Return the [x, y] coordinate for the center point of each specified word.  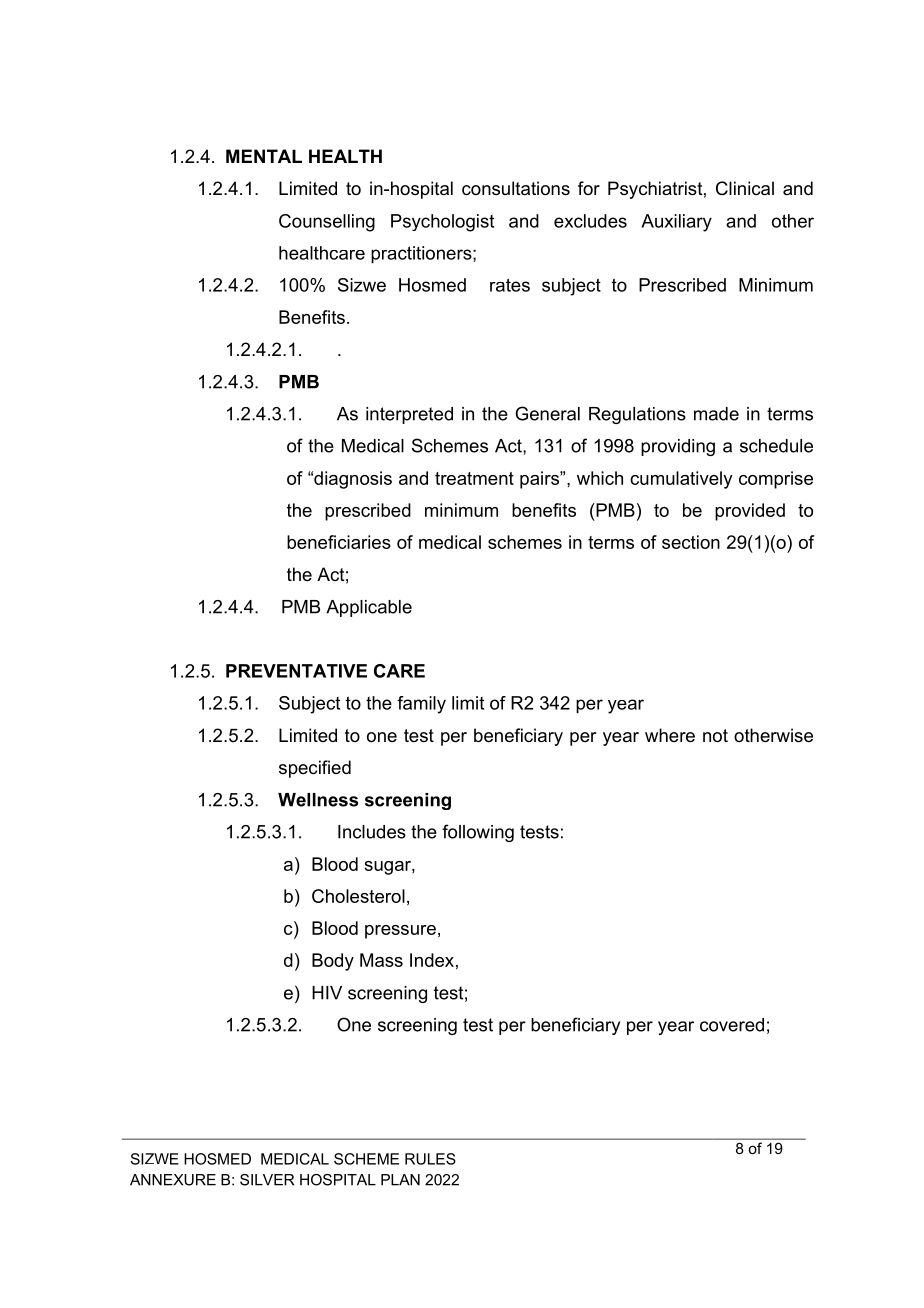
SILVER [267, 1180]
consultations [516, 188]
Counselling [327, 223]
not [715, 735]
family [421, 705]
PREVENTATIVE [296, 671]
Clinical [745, 188]
